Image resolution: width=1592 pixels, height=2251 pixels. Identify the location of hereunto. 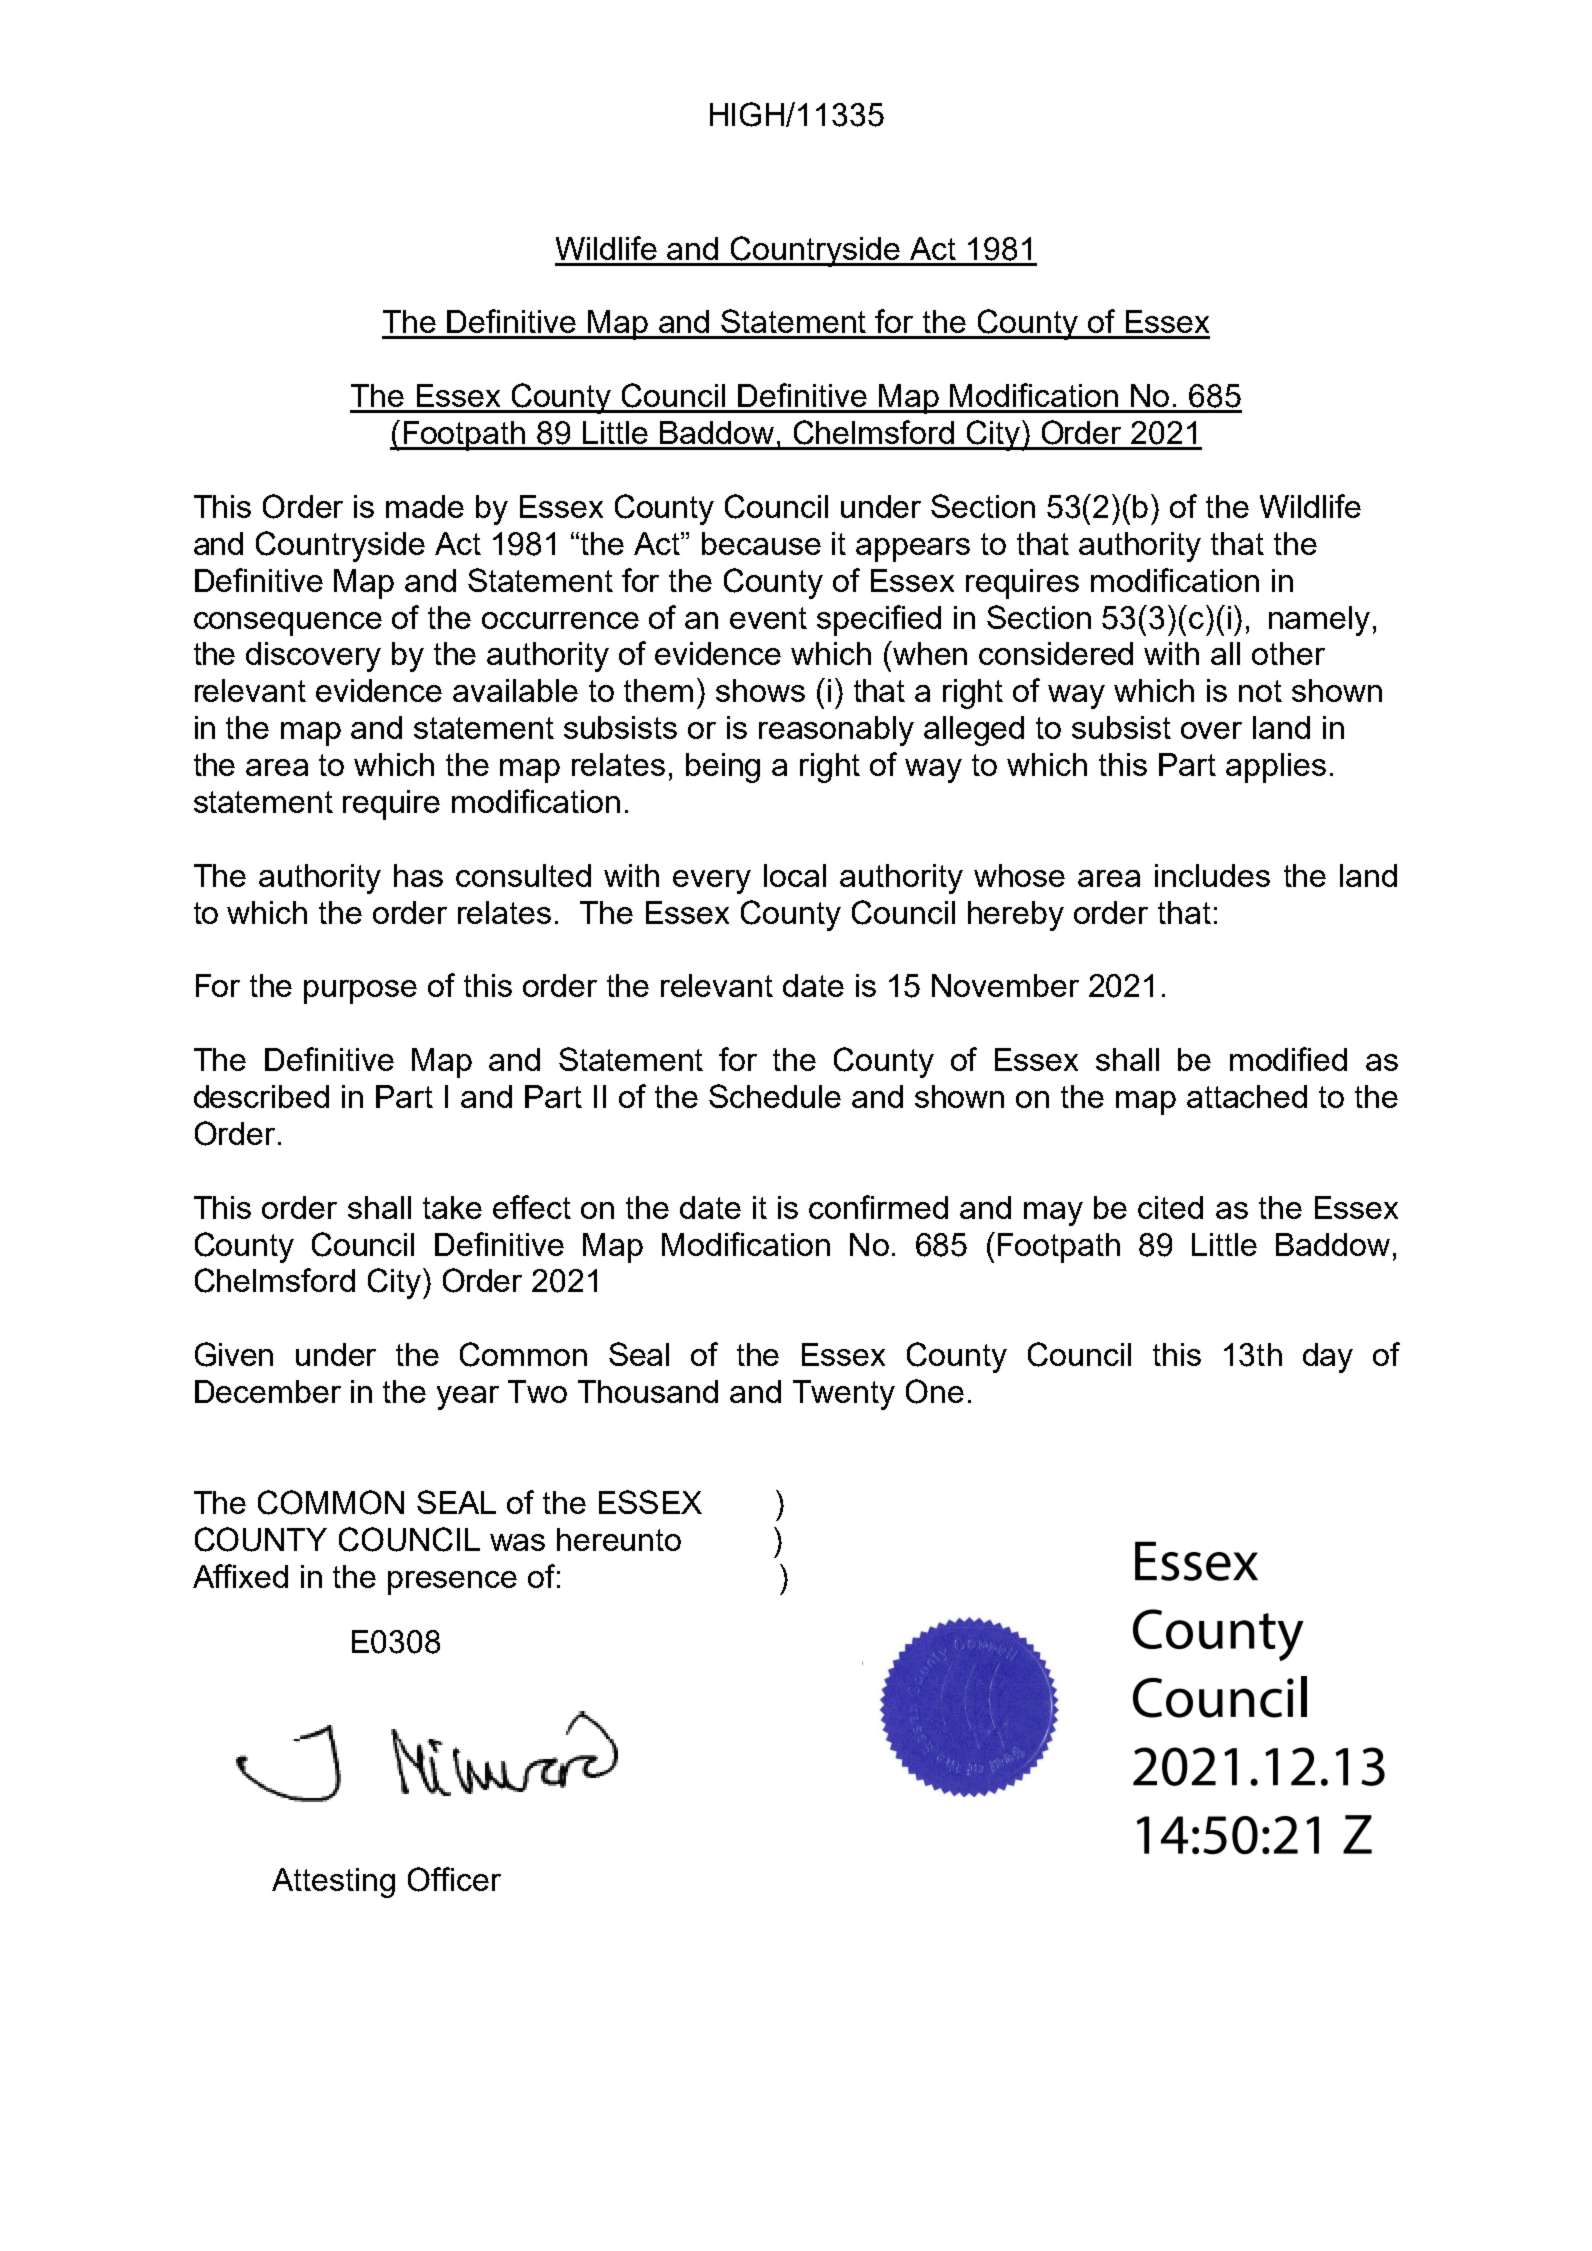
(619, 1539).
